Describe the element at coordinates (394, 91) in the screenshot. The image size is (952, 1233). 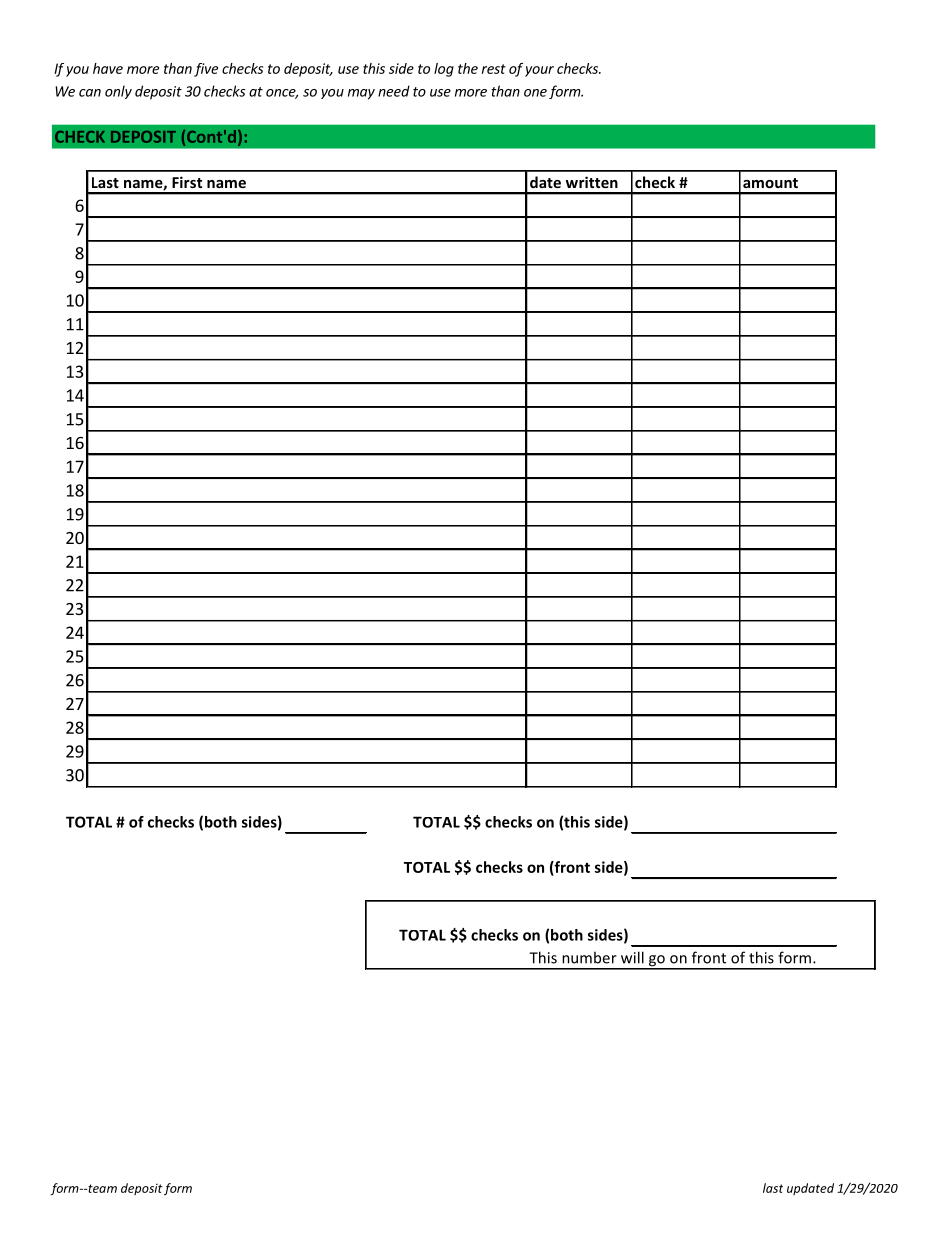
I see `need` at that location.
